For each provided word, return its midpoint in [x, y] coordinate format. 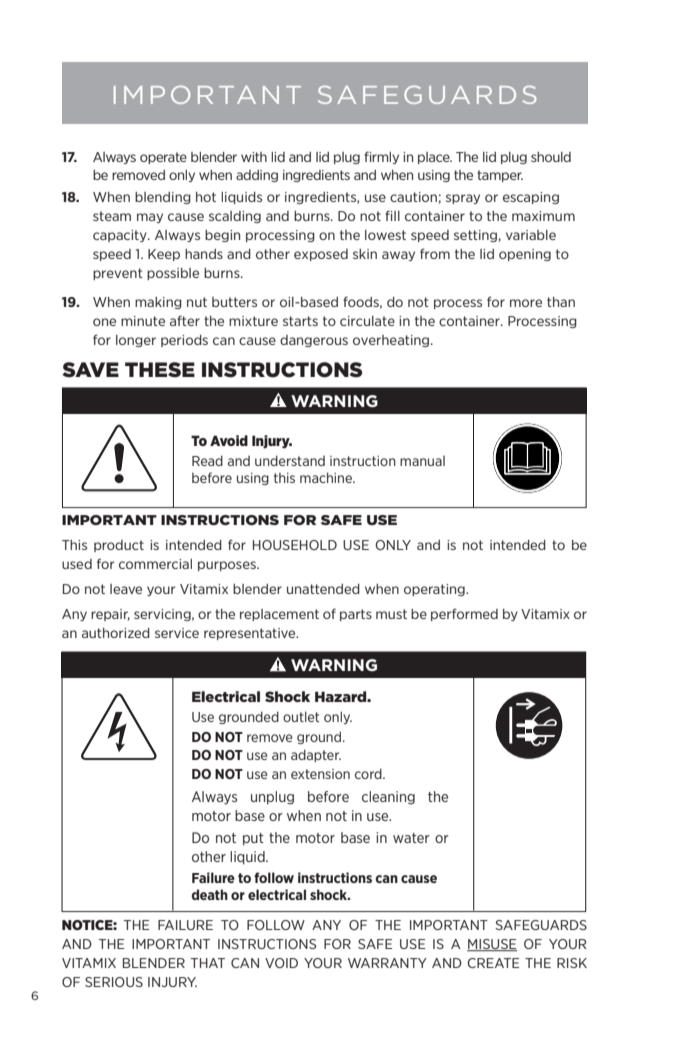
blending [163, 198]
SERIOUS [114, 982]
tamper [500, 176]
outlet [301, 716]
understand [290, 460]
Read [207, 460]
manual [422, 461]
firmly [381, 157]
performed [464, 614]
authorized [116, 633]
